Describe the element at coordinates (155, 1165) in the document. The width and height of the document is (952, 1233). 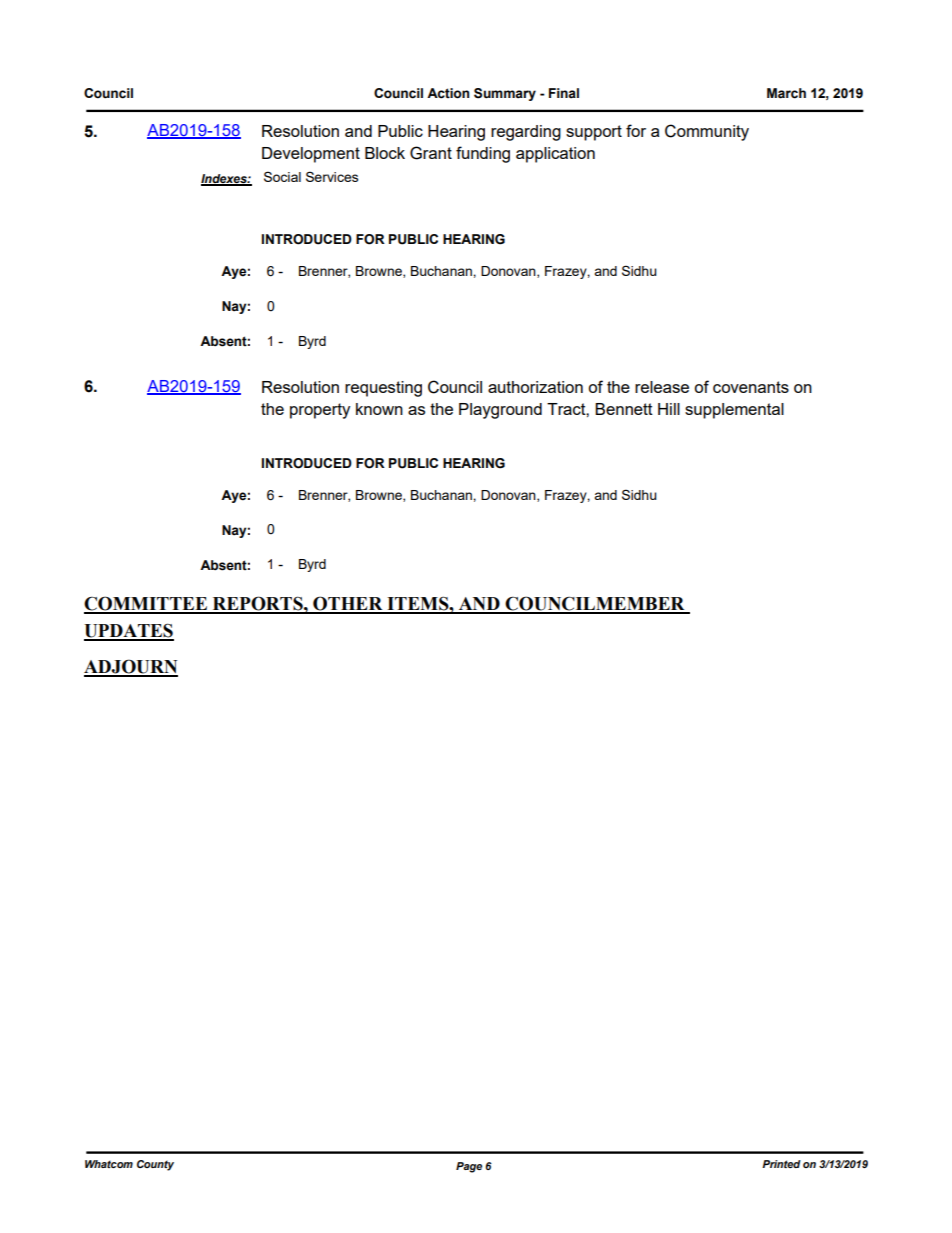
I see `County` at that location.
